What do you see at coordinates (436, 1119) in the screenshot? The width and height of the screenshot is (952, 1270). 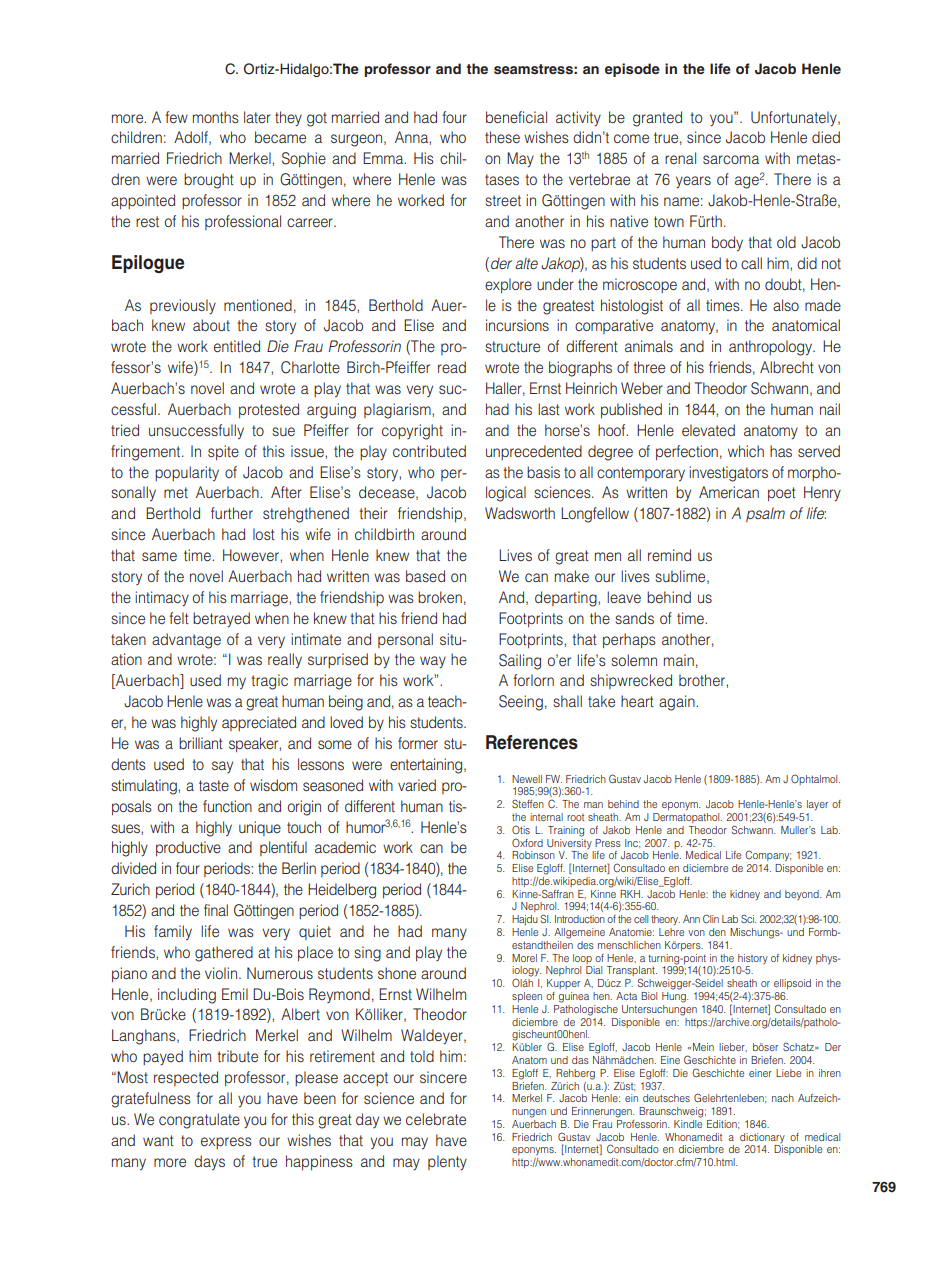 I see `celebrate` at bounding box center [436, 1119].
